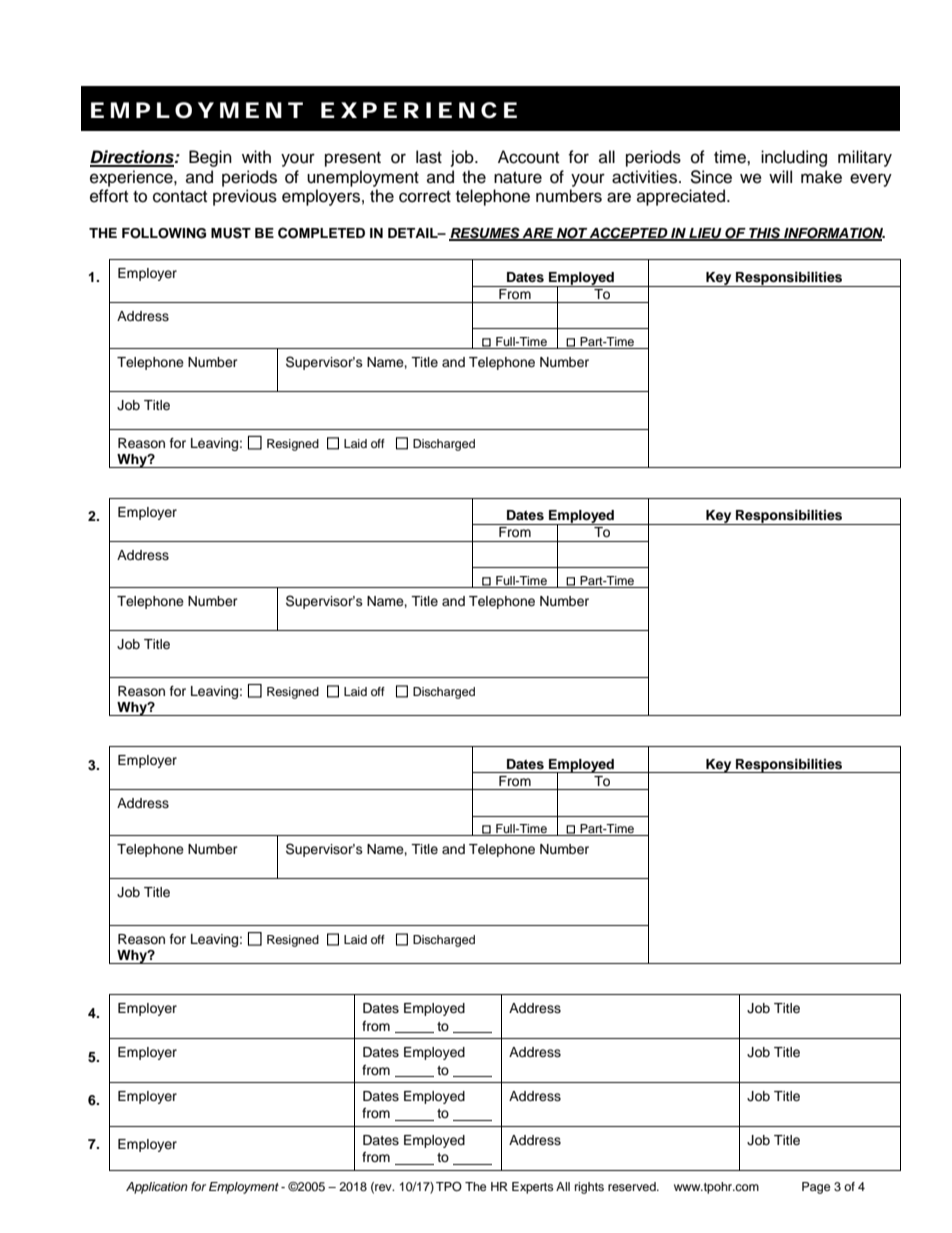 This screenshot has width=952, height=1233. I want to click on contact, so click(180, 197).
